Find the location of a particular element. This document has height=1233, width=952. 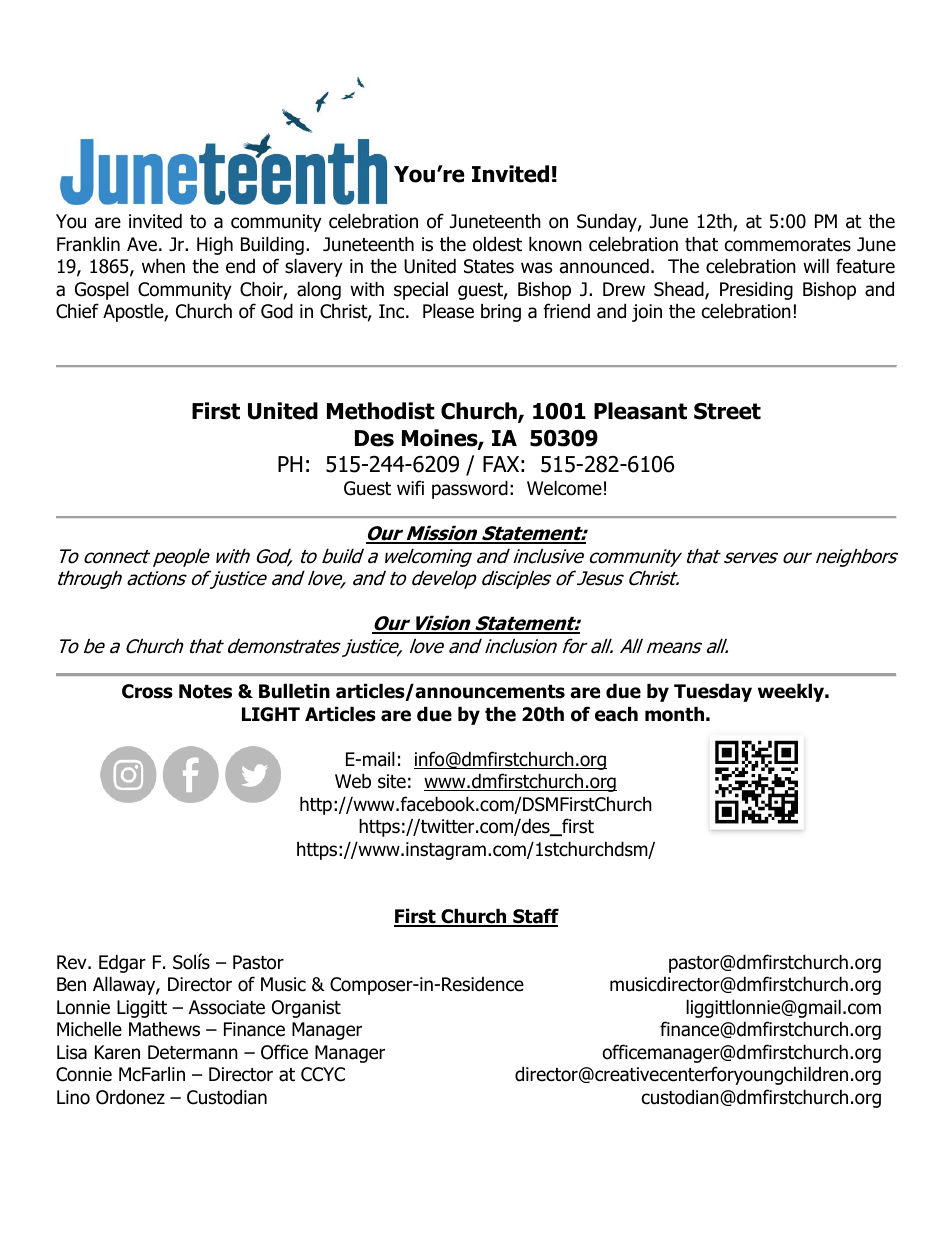

Karen is located at coordinates (117, 1052).
